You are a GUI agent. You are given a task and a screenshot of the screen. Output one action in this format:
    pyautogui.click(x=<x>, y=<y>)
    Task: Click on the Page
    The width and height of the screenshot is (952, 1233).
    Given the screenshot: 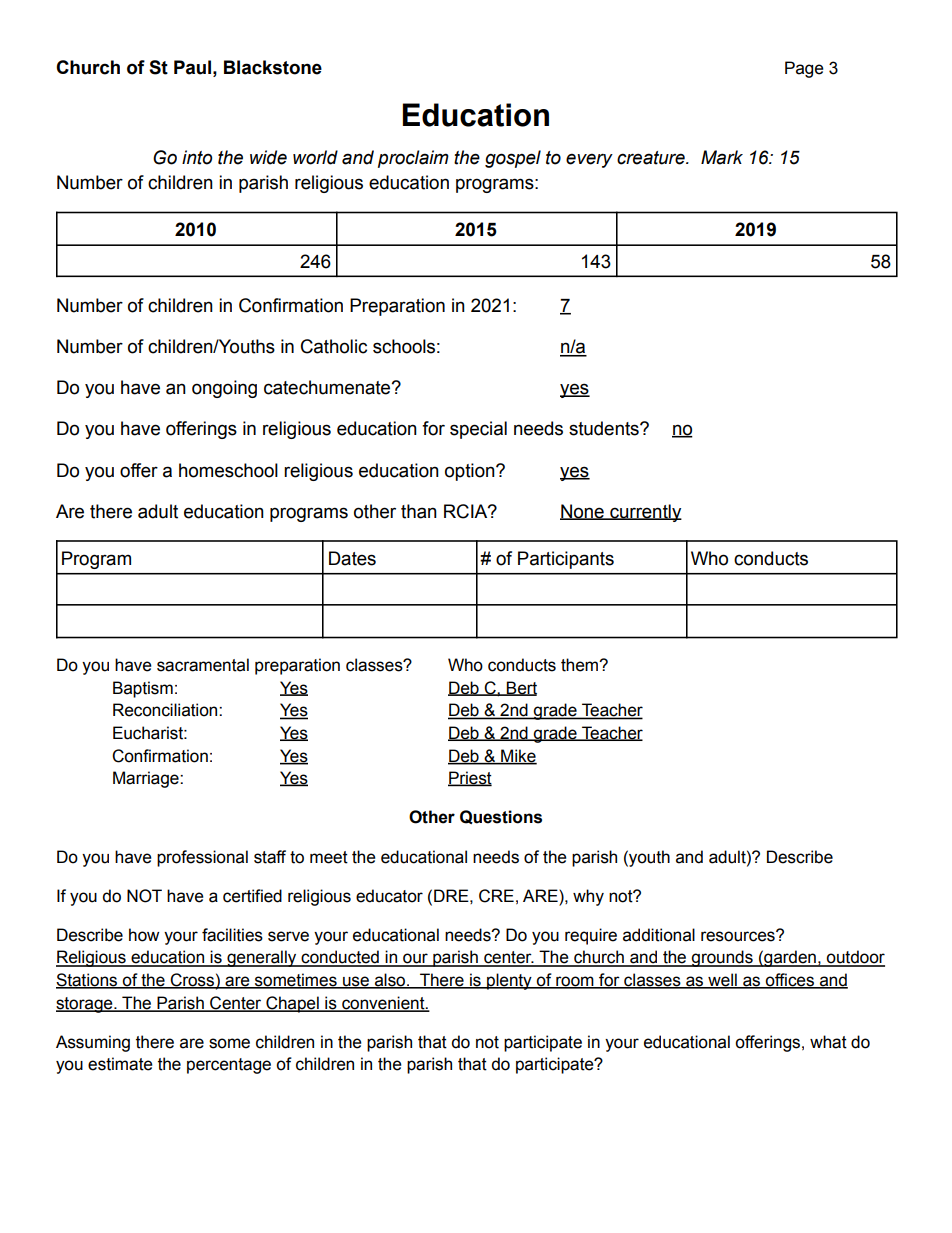 What is the action you would take?
    pyautogui.click(x=804, y=69)
